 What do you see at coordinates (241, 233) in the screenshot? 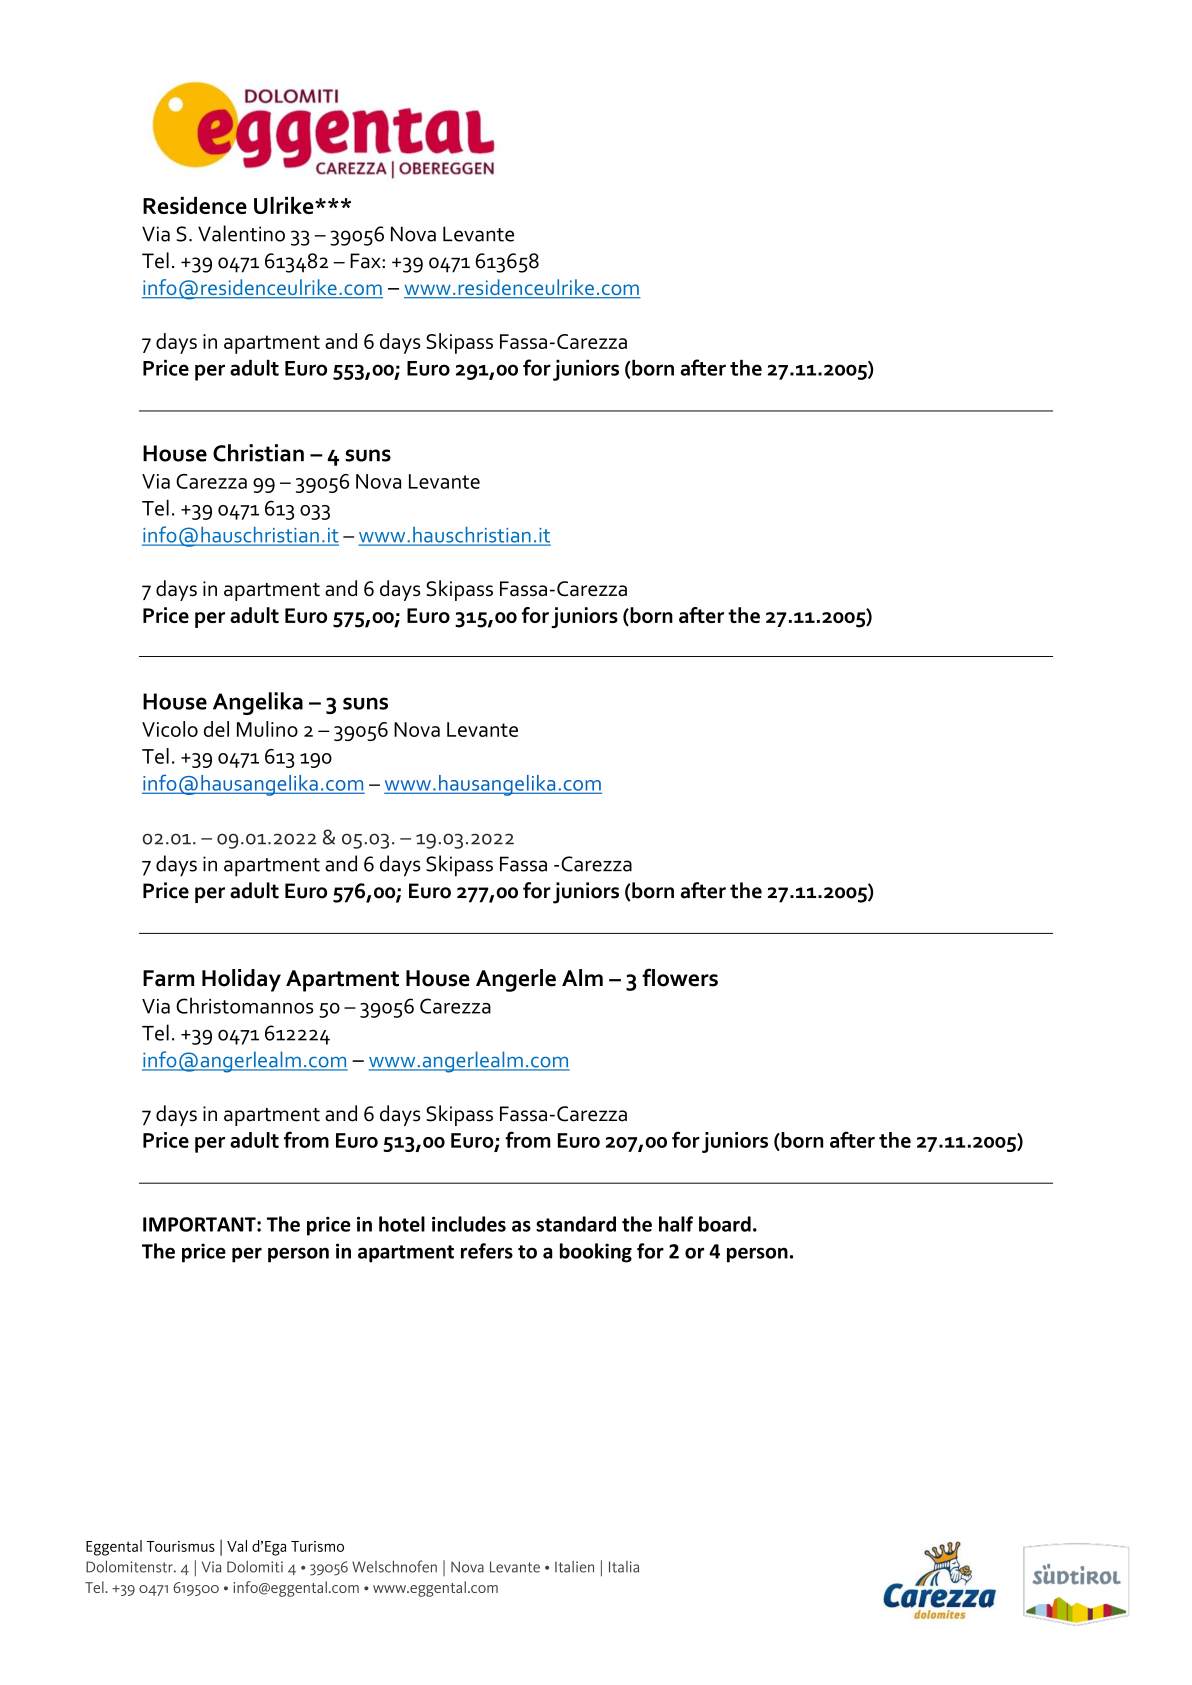
I see `Valentino` at bounding box center [241, 233].
